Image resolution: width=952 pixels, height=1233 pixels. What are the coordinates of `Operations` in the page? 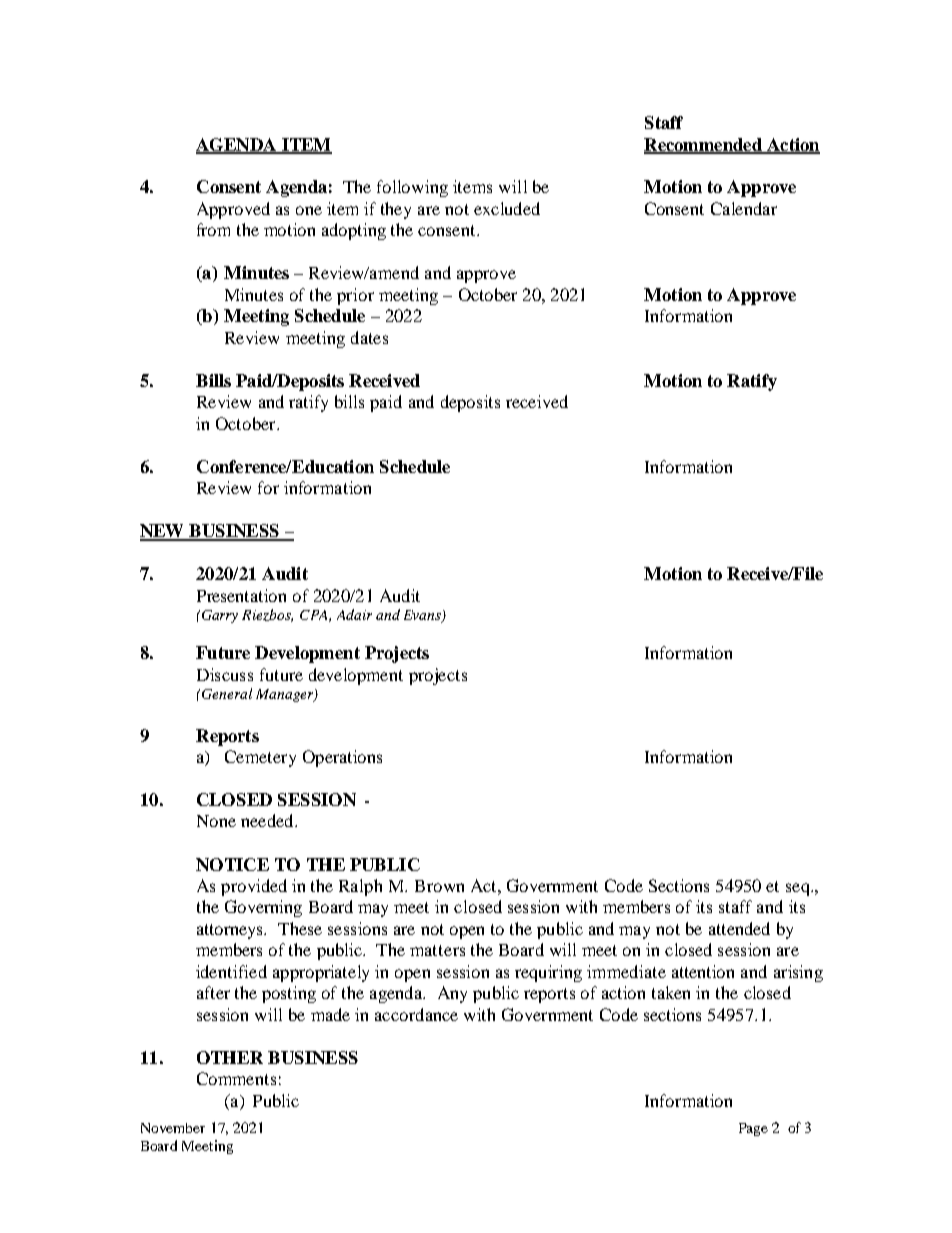 It's located at (342, 758).
